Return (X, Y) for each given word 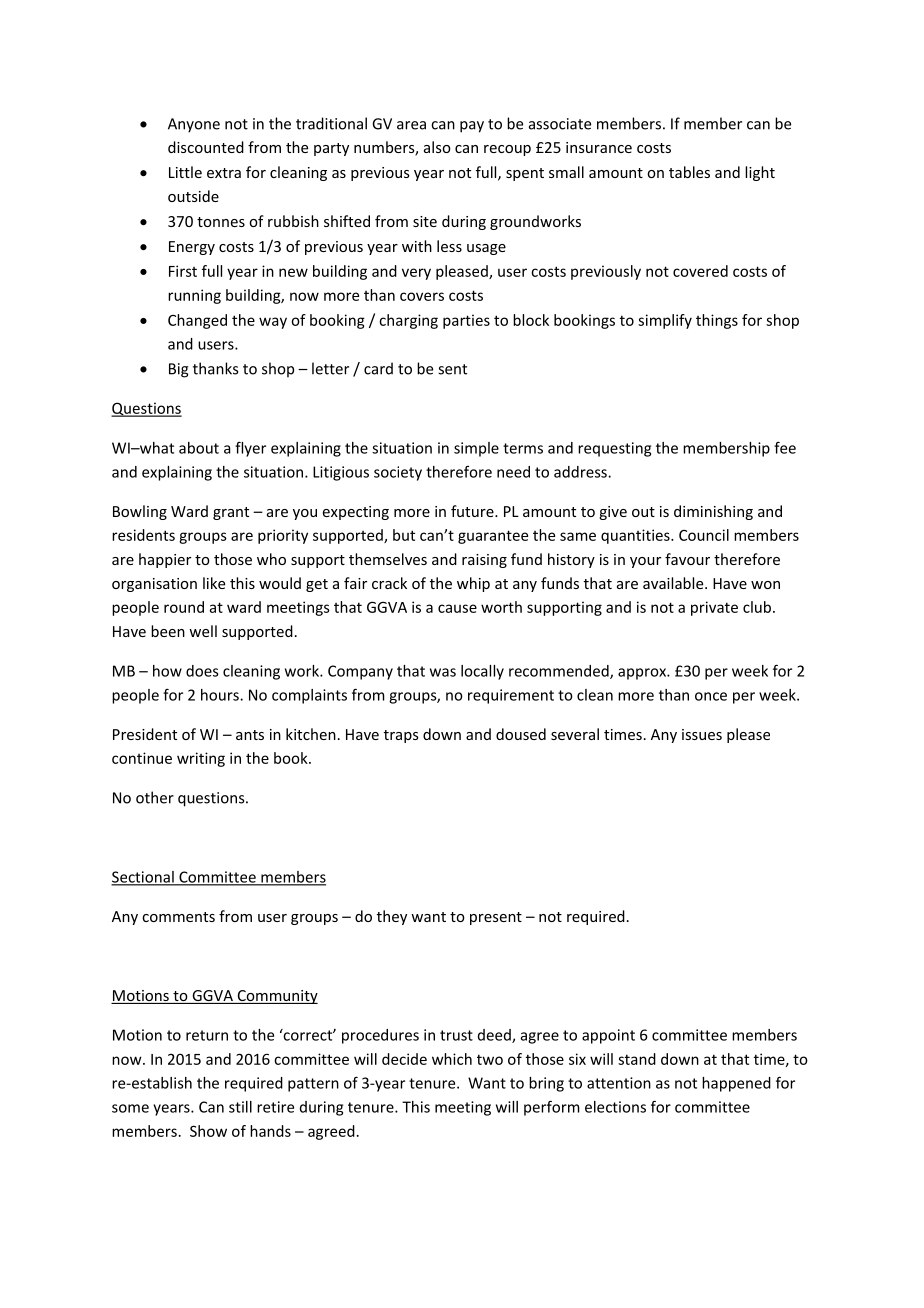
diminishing (713, 512)
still (240, 1107)
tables (689, 172)
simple (476, 449)
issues (702, 734)
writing (201, 759)
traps (401, 736)
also (437, 147)
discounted (206, 147)
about (199, 448)
